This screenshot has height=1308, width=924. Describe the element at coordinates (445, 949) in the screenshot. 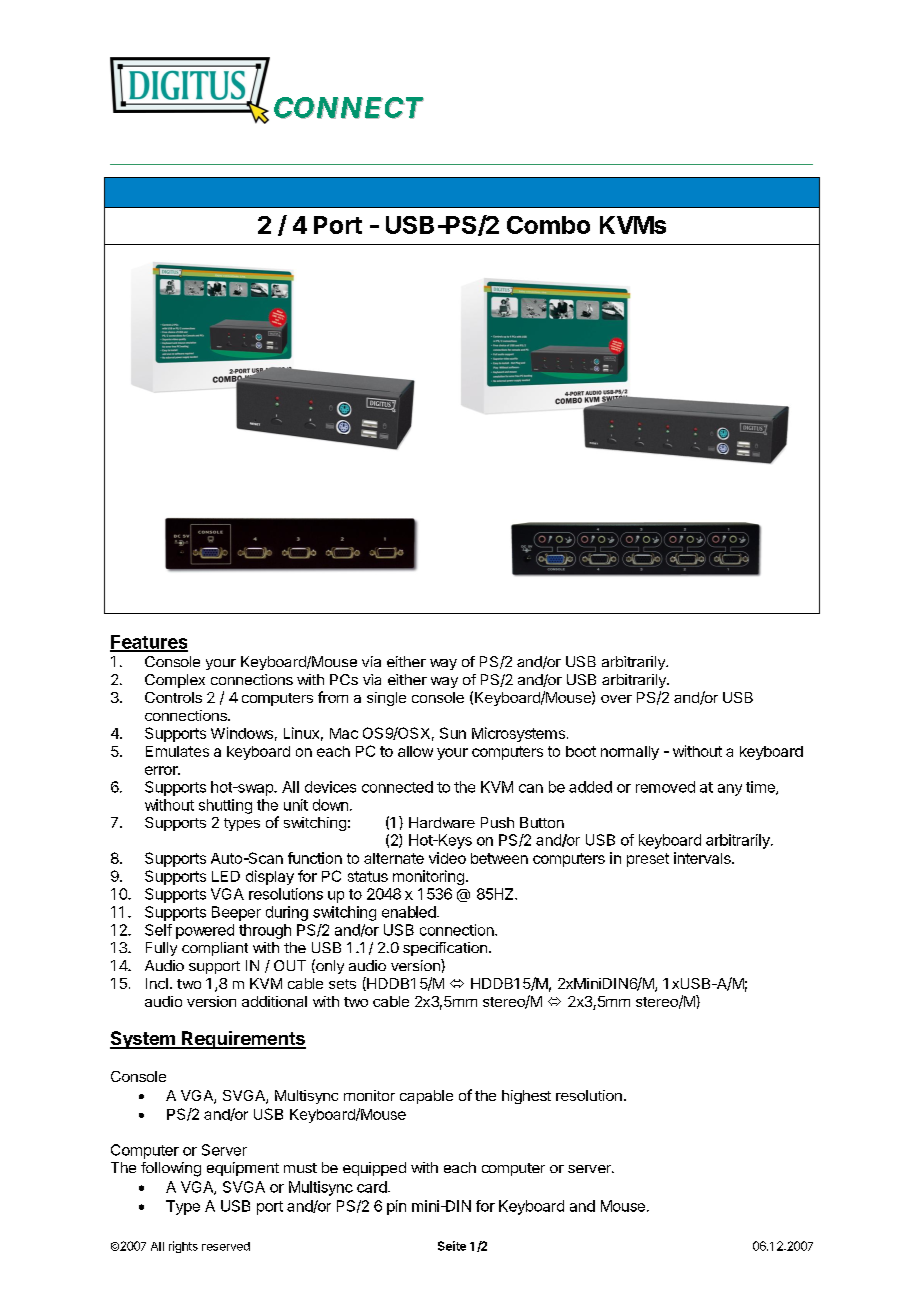

I see `specification` at that location.
